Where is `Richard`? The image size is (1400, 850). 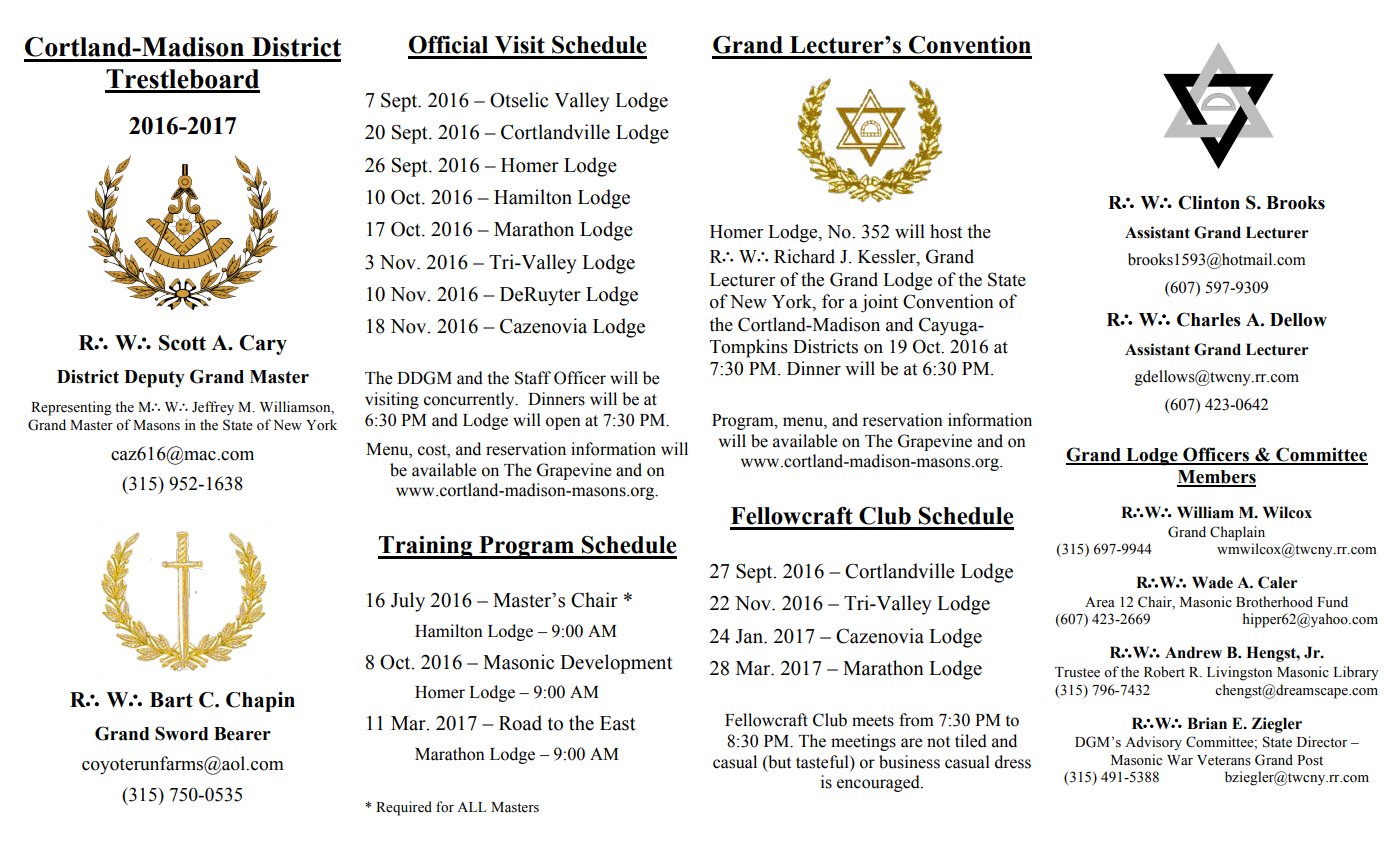
Richard is located at coordinates (804, 256).
